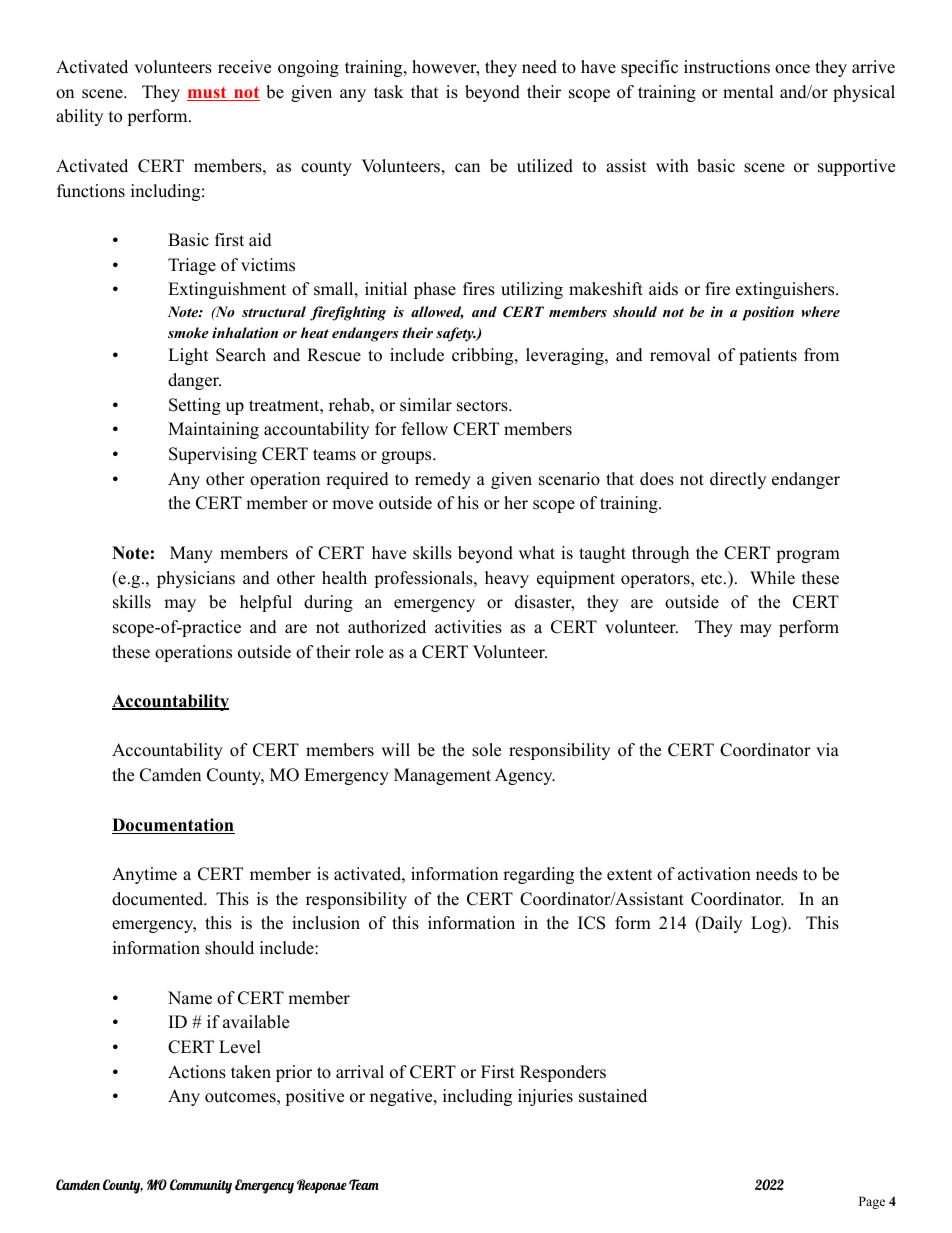 Image resolution: width=952 pixels, height=1233 pixels. Describe the element at coordinates (748, 92) in the document. I see `mental` at that location.
